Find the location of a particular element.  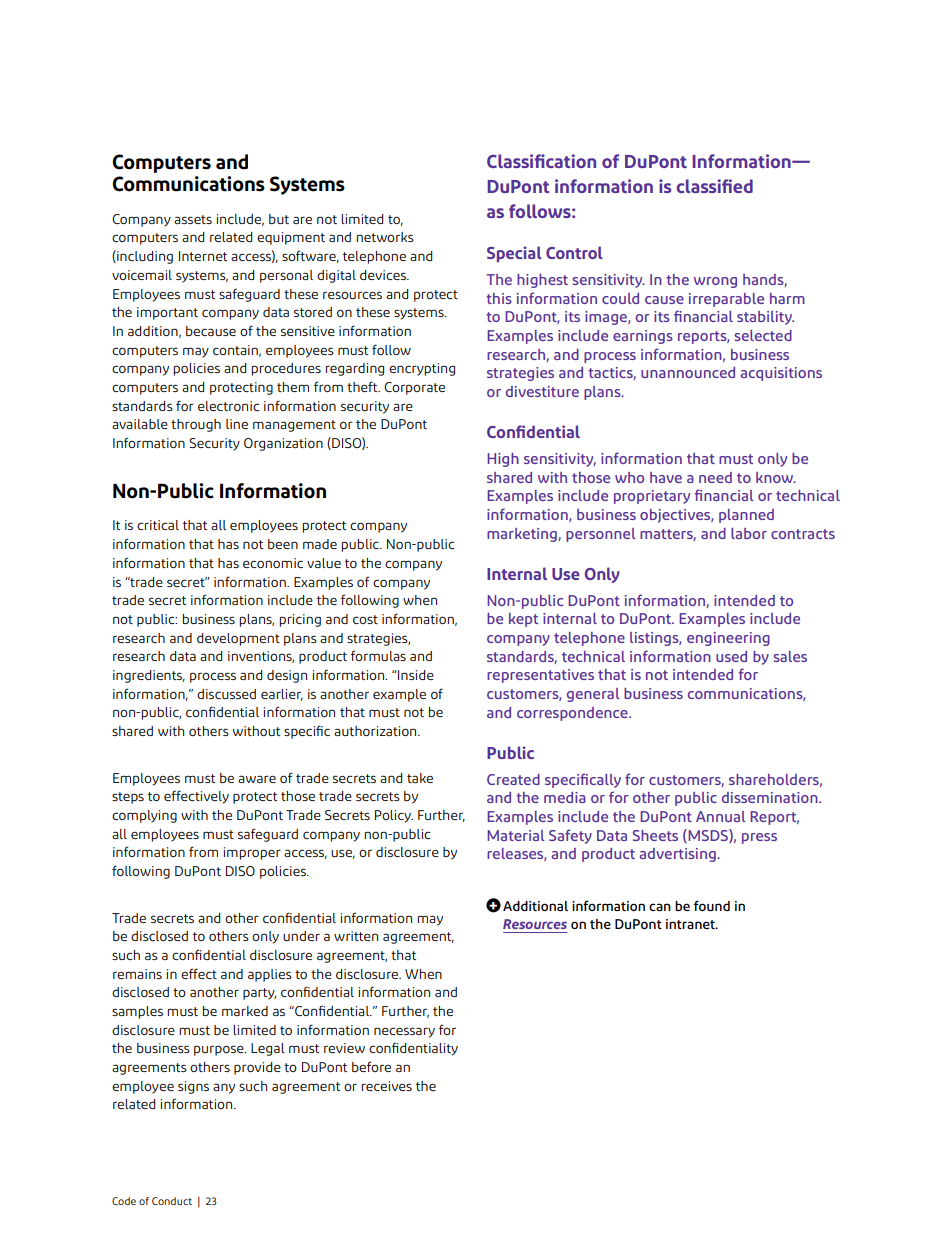

improper is located at coordinates (252, 853).
